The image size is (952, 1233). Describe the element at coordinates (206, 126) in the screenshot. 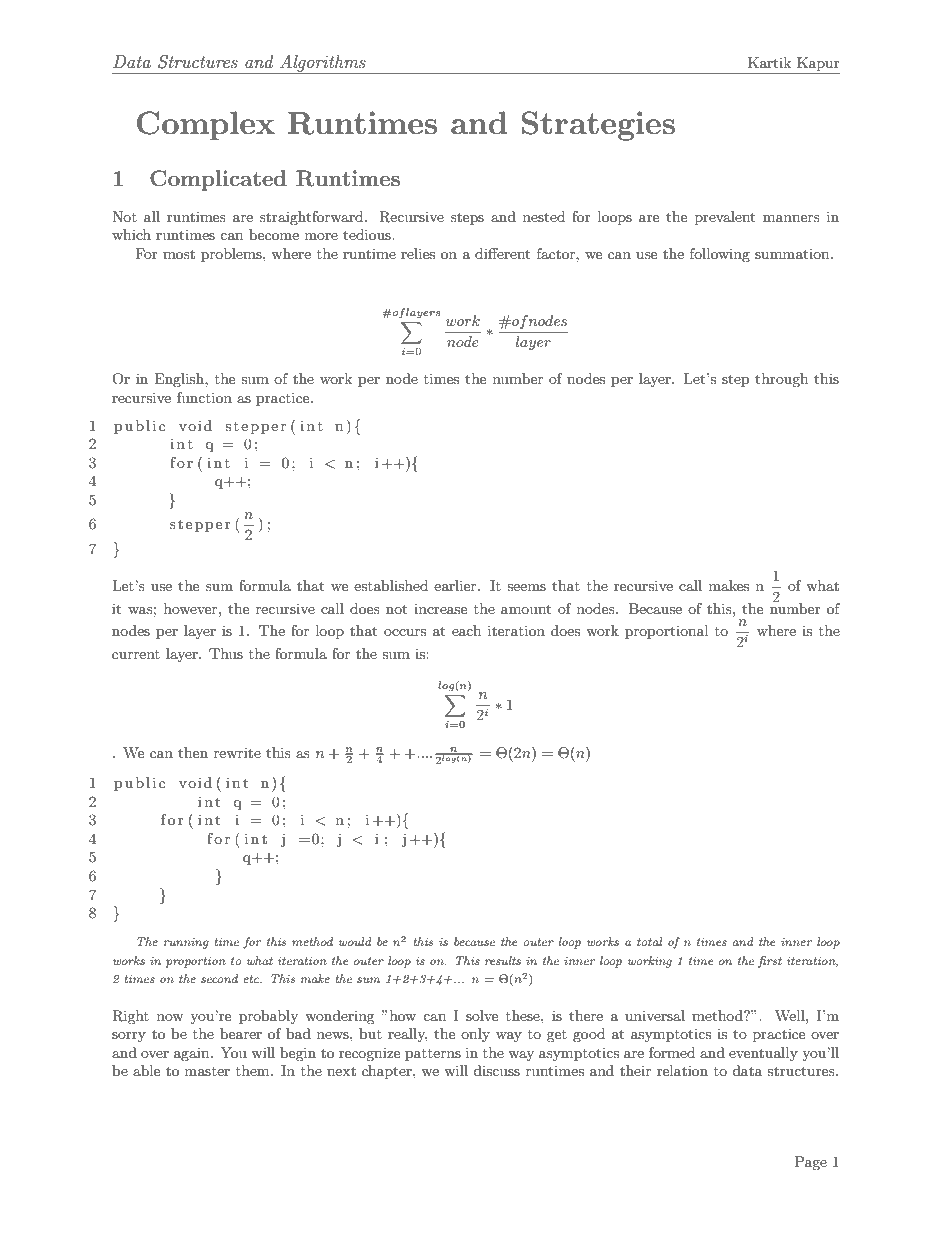

I see `Complex` at that location.
